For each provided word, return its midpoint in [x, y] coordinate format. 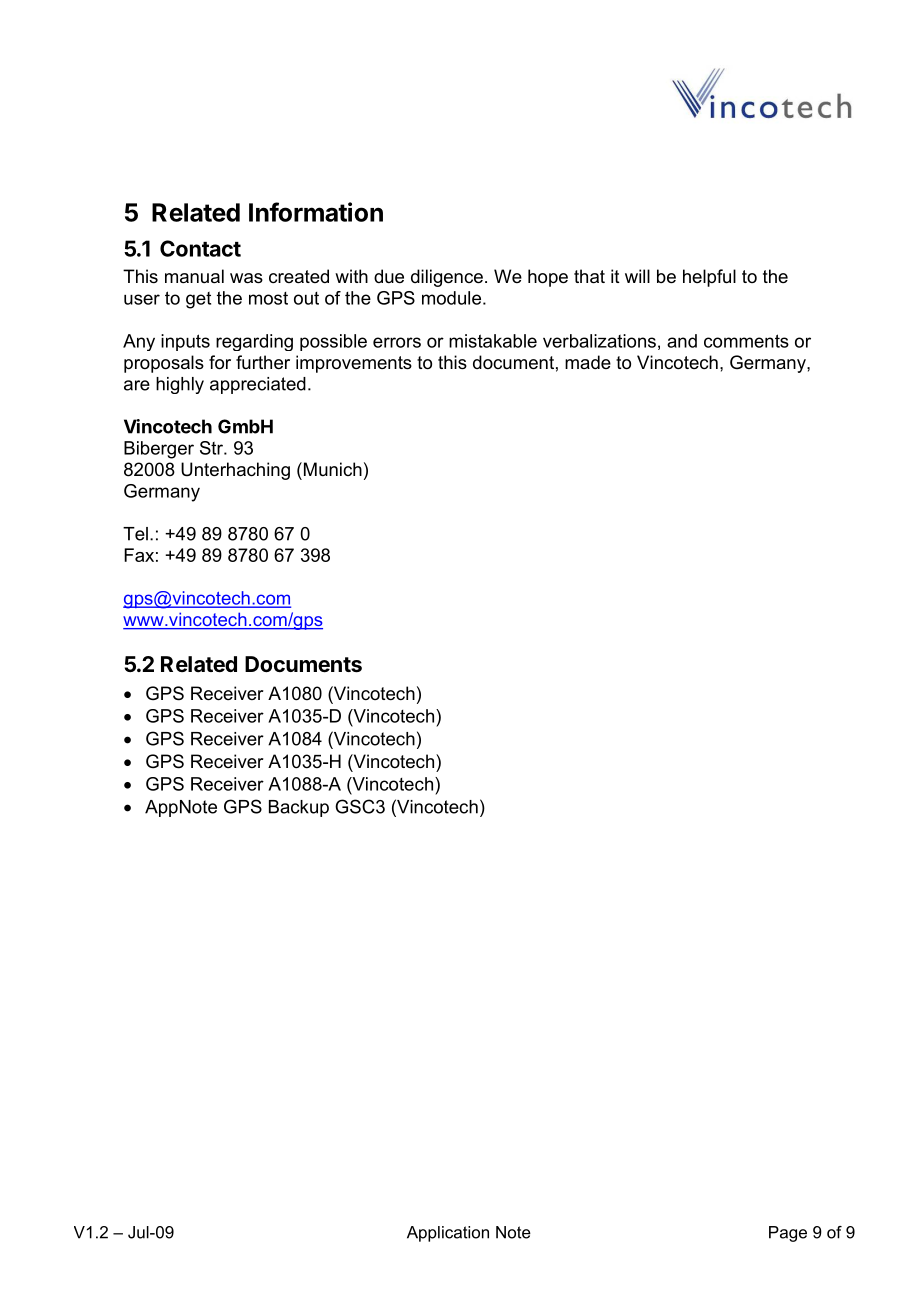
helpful [709, 278]
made [588, 362]
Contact [200, 248]
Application [448, 1234]
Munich [331, 469]
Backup [299, 808]
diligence [447, 278]
